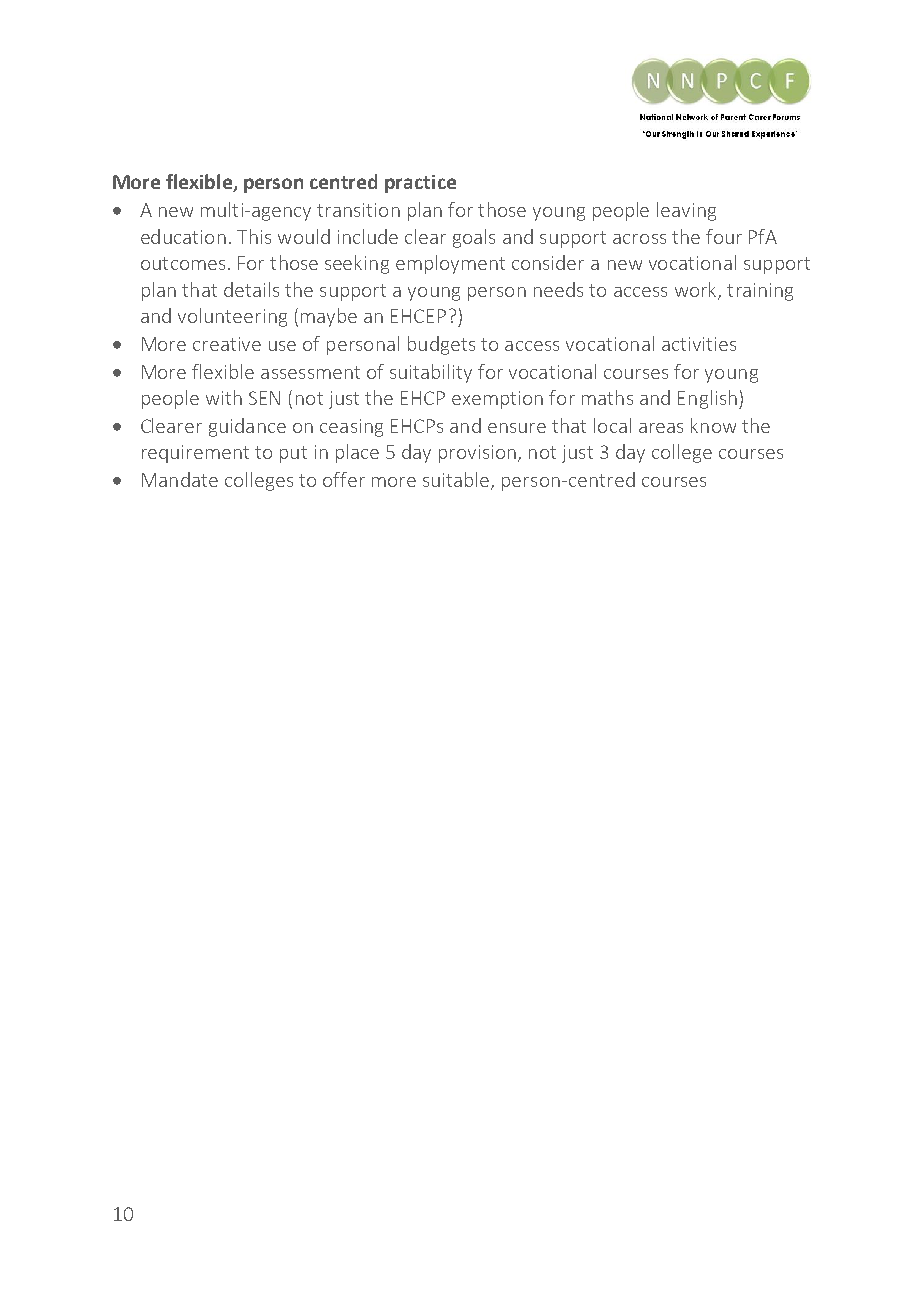  What do you see at coordinates (420, 184) in the image?
I see `practice` at bounding box center [420, 184].
